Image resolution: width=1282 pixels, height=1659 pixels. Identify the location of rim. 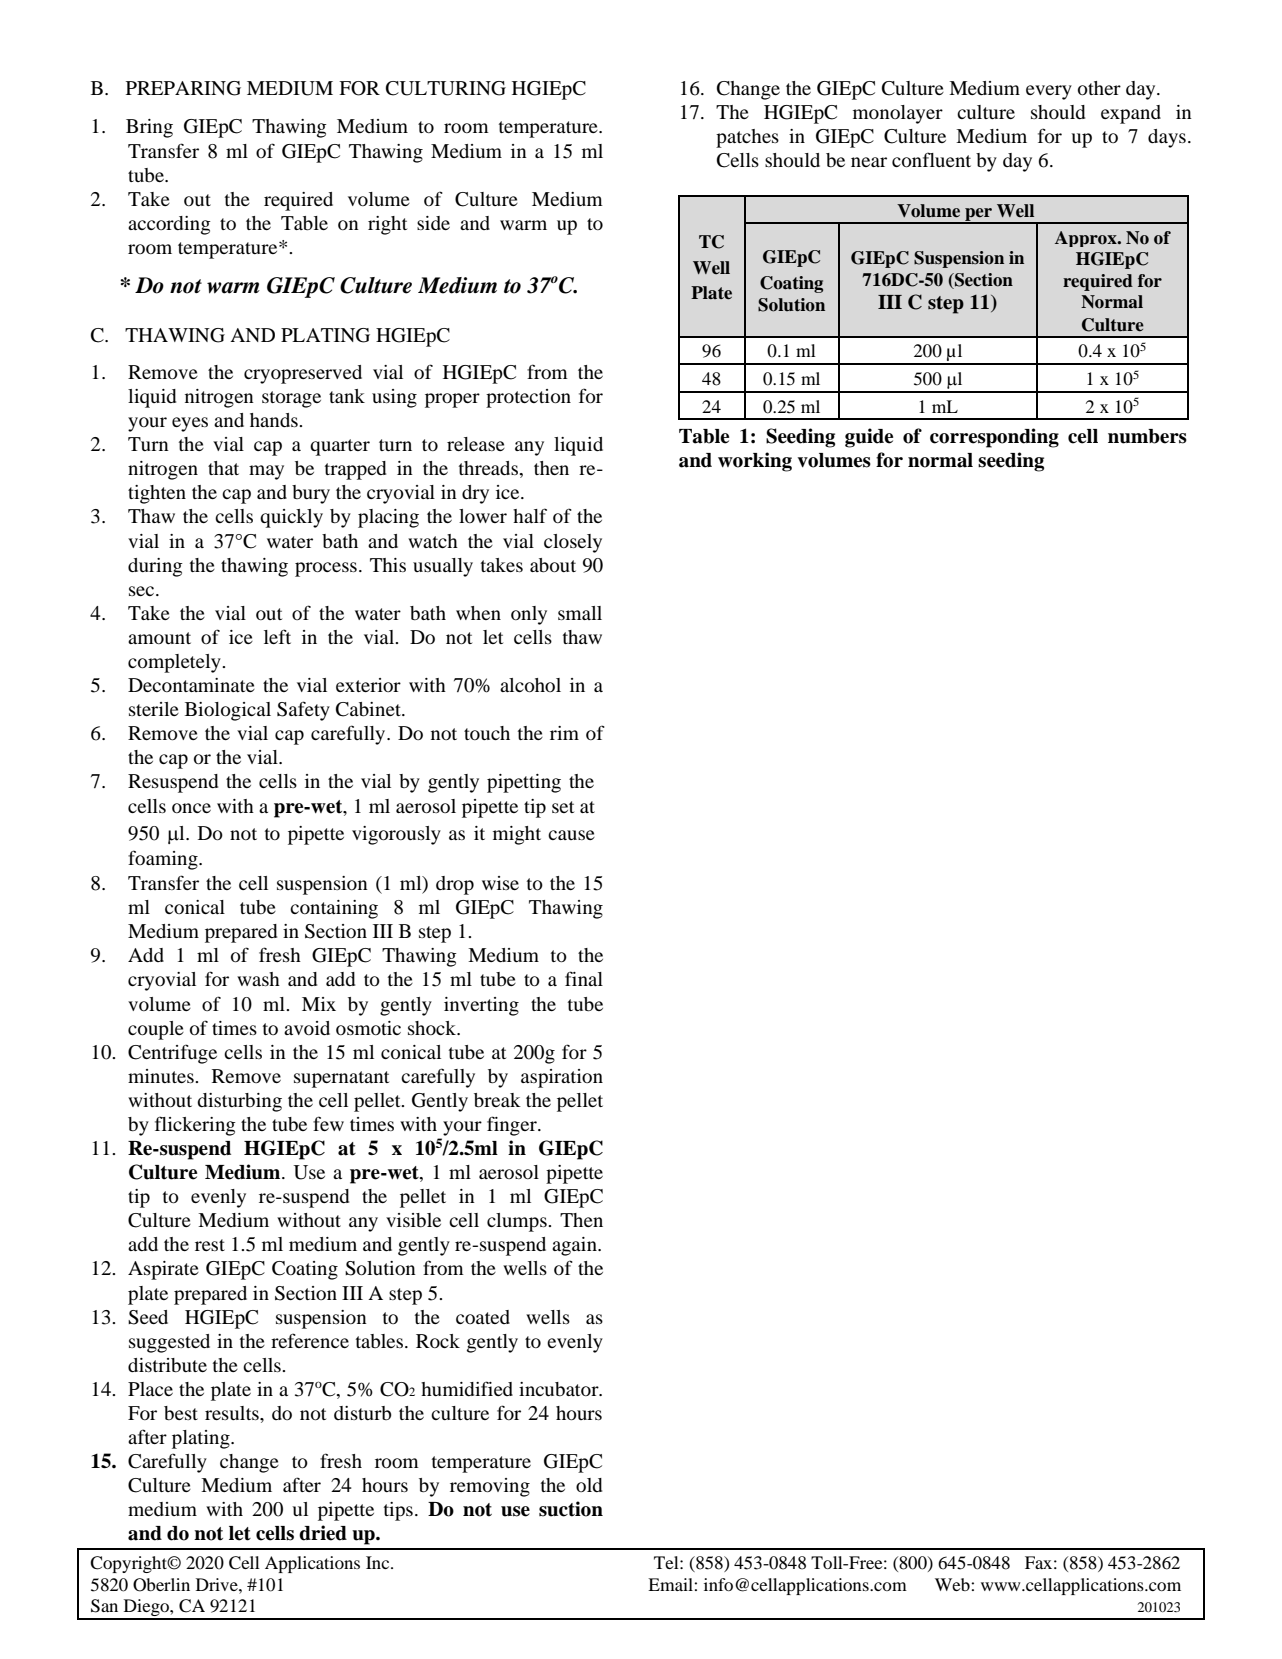
(564, 733).
